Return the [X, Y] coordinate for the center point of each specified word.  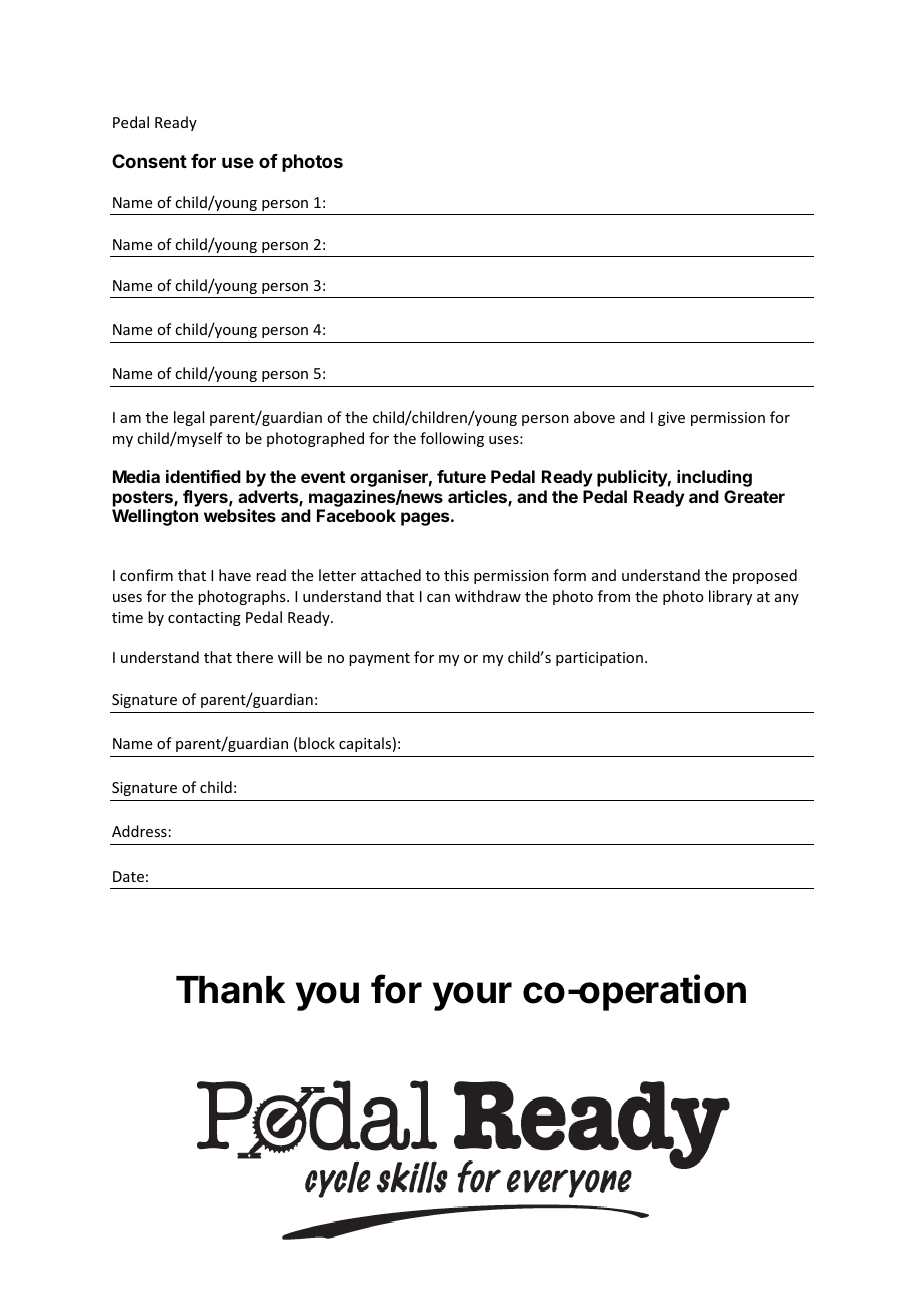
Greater [754, 496]
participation [599, 659]
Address [139, 831]
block [317, 743]
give [671, 419]
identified [203, 476]
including [714, 478]
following [452, 439]
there [254, 657]
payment [379, 659]
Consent [149, 161]
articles [478, 498]
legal [189, 418]
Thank [230, 990]
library [730, 597]
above [594, 417]
